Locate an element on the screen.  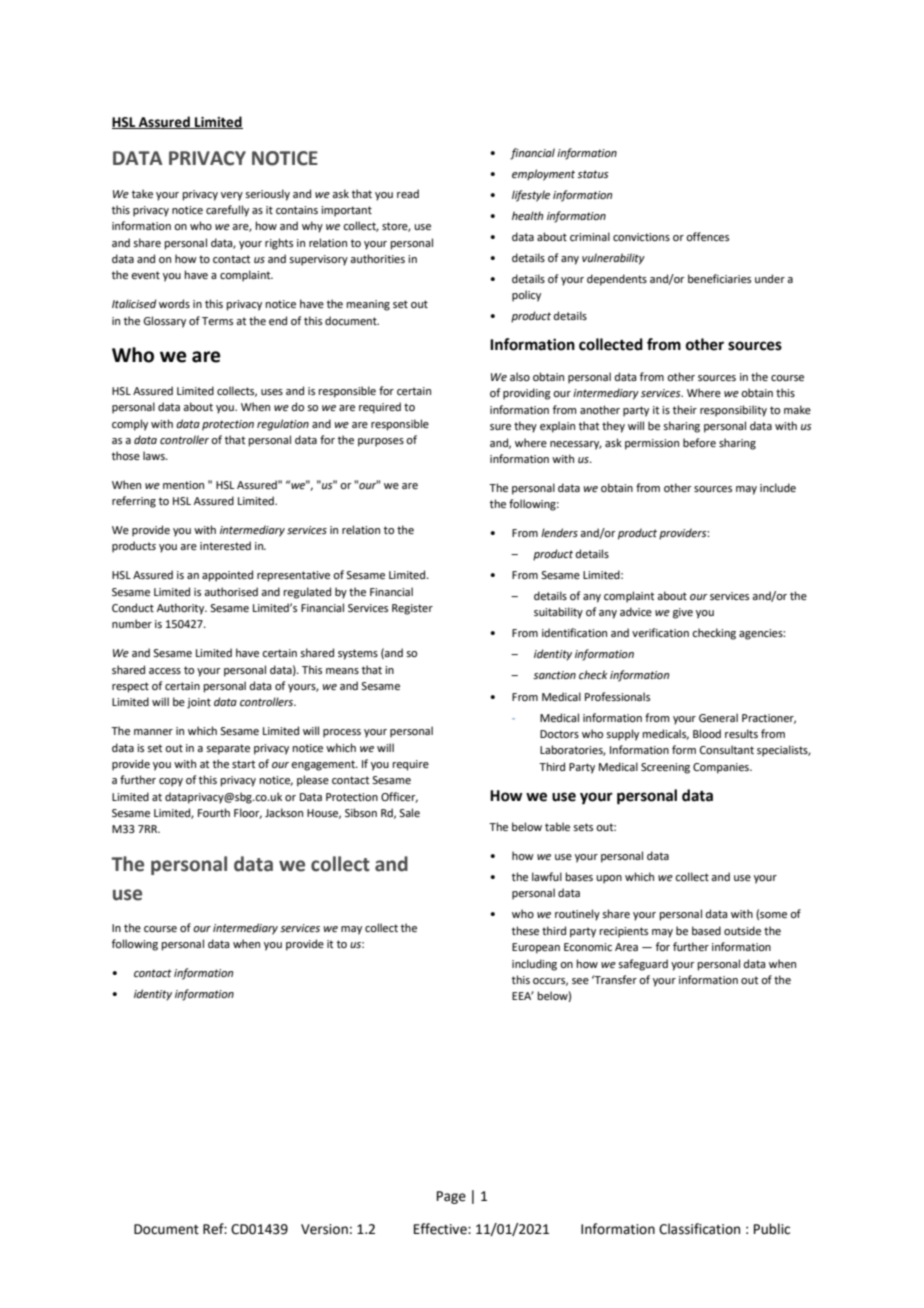
General is located at coordinates (718, 717).
